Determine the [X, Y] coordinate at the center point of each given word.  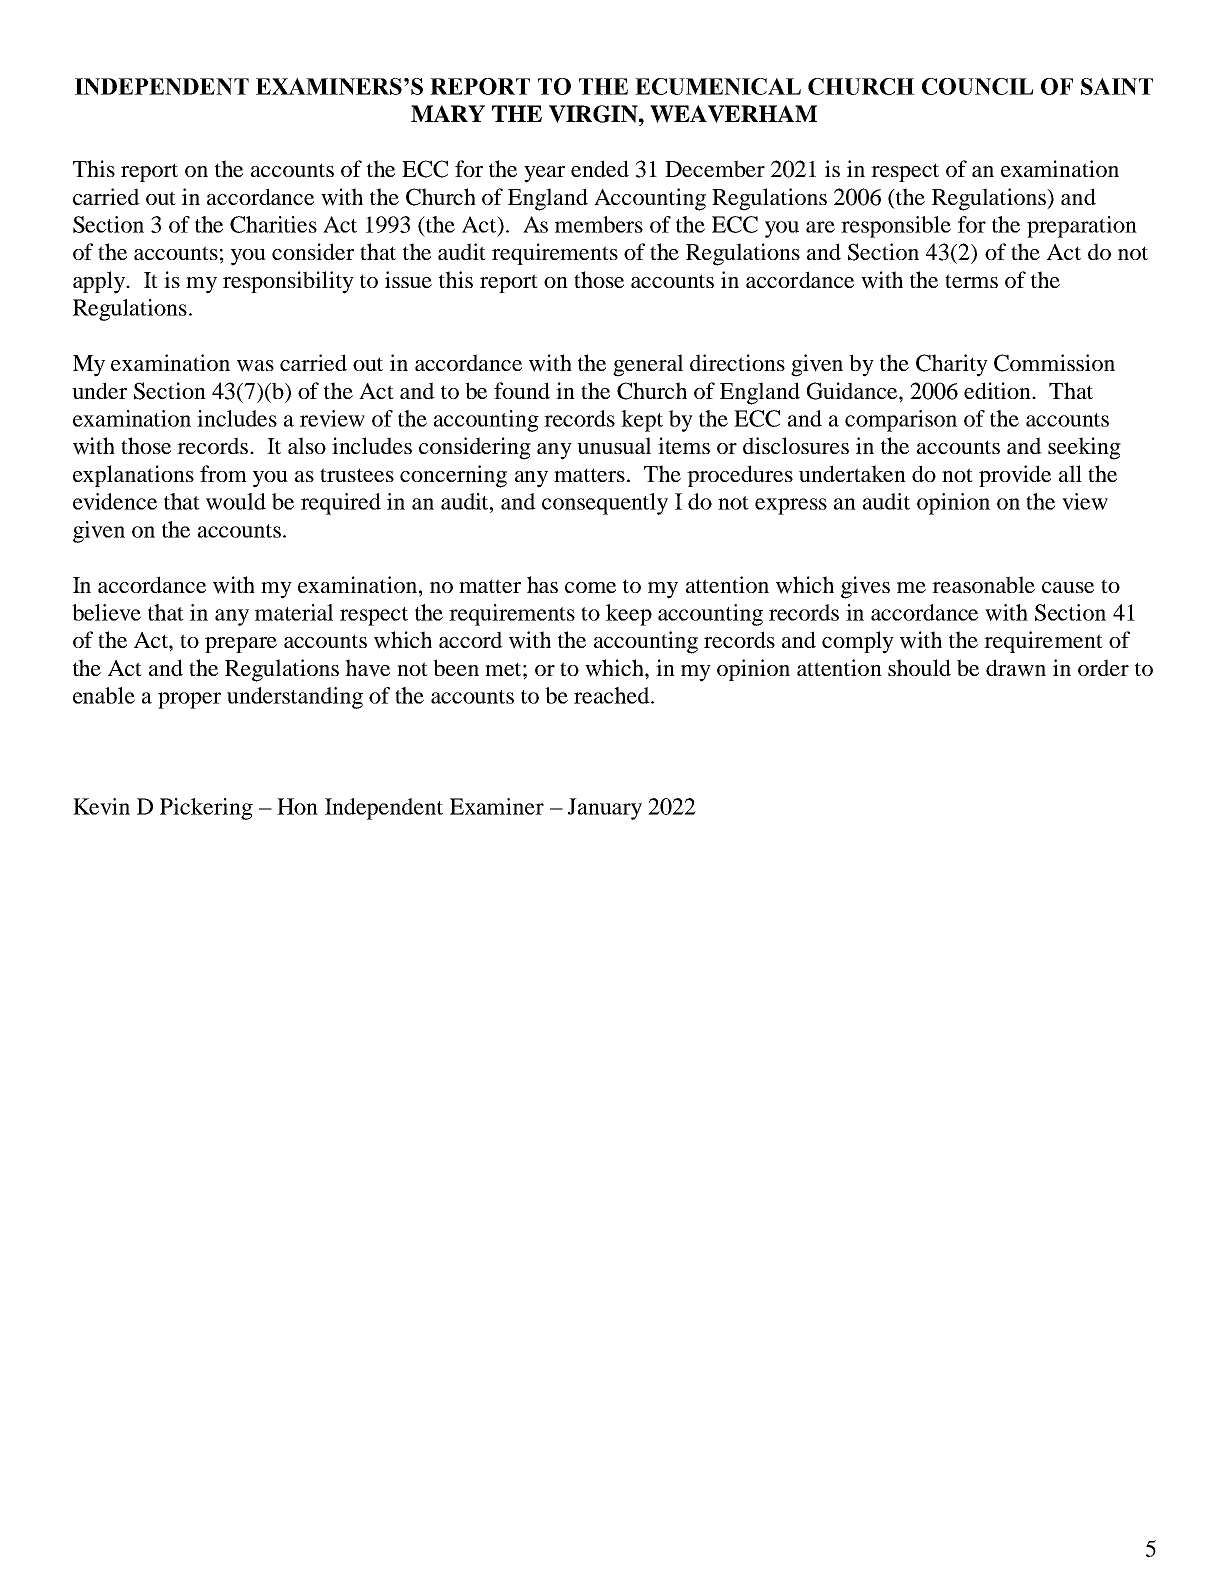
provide [1015, 476]
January [605, 809]
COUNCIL [977, 86]
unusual [614, 445]
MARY [448, 113]
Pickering [206, 809]
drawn [1016, 668]
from [223, 473]
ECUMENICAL [718, 86]
